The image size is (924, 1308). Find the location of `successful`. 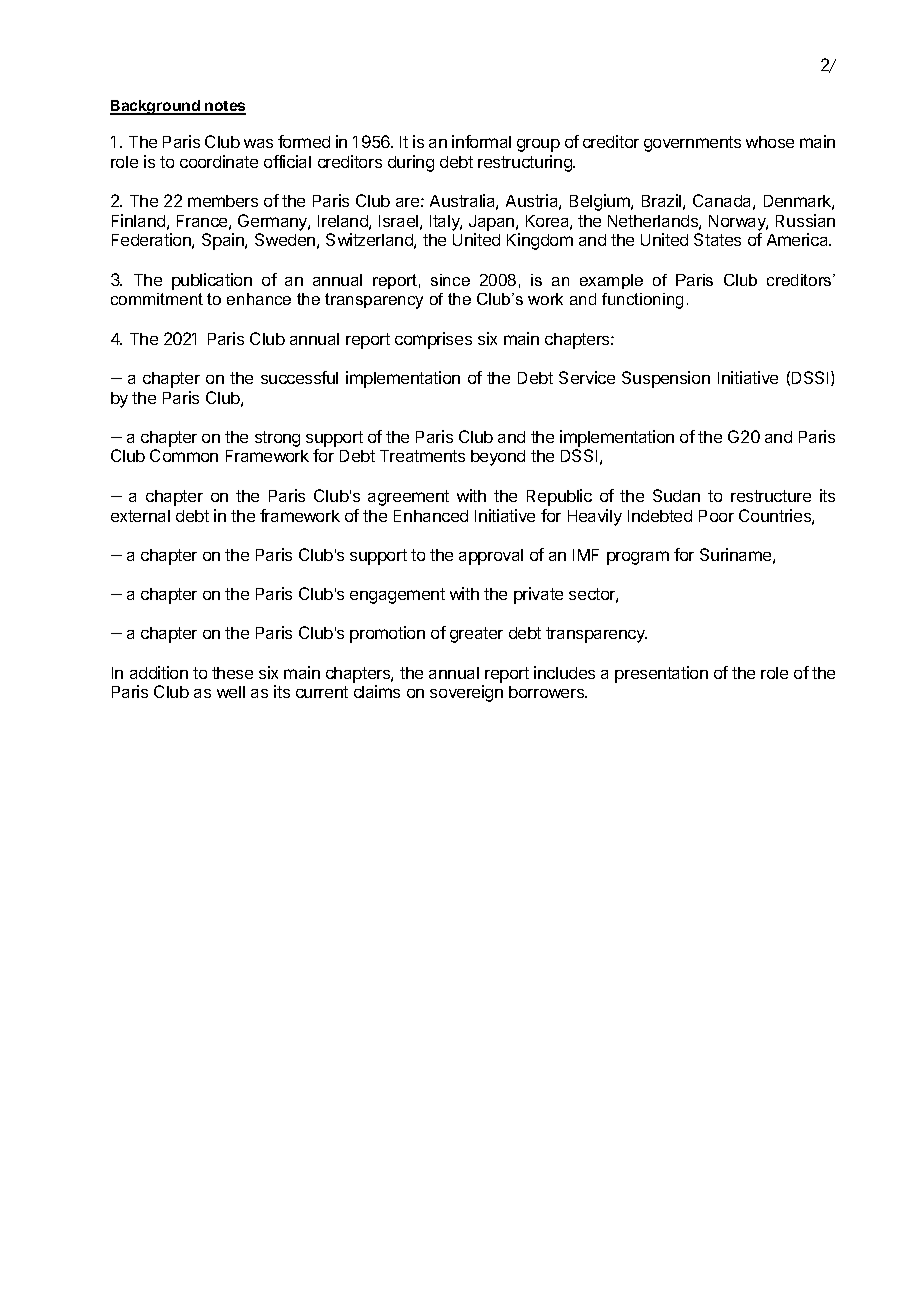

successful is located at coordinates (299, 377).
